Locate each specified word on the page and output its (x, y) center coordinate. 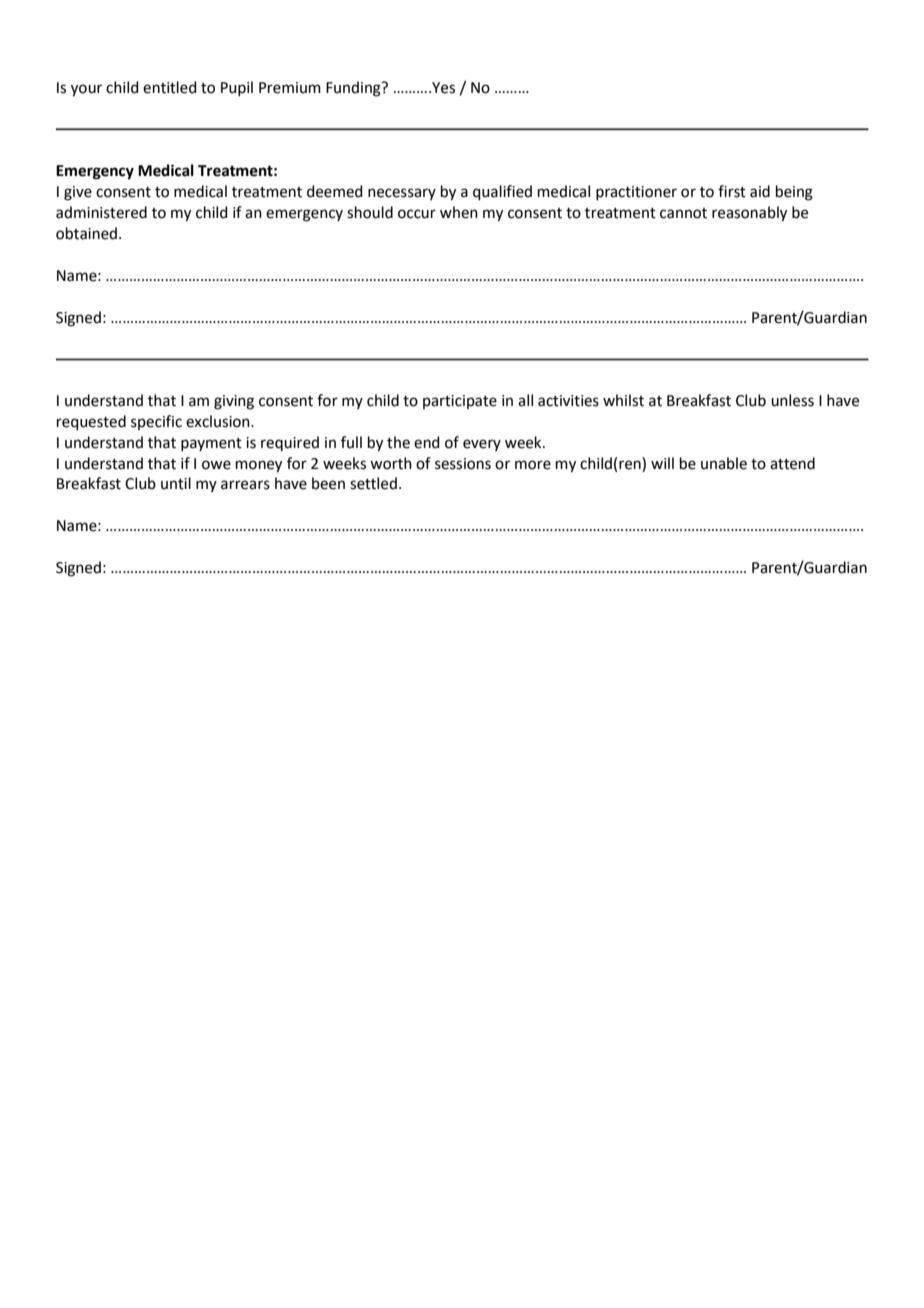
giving (234, 402)
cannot (683, 213)
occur (417, 214)
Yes (442, 88)
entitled (170, 87)
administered (101, 212)
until (176, 483)
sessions (463, 464)
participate (460, 402)
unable (724, 463)
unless (792, 400)
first (732, 191)
